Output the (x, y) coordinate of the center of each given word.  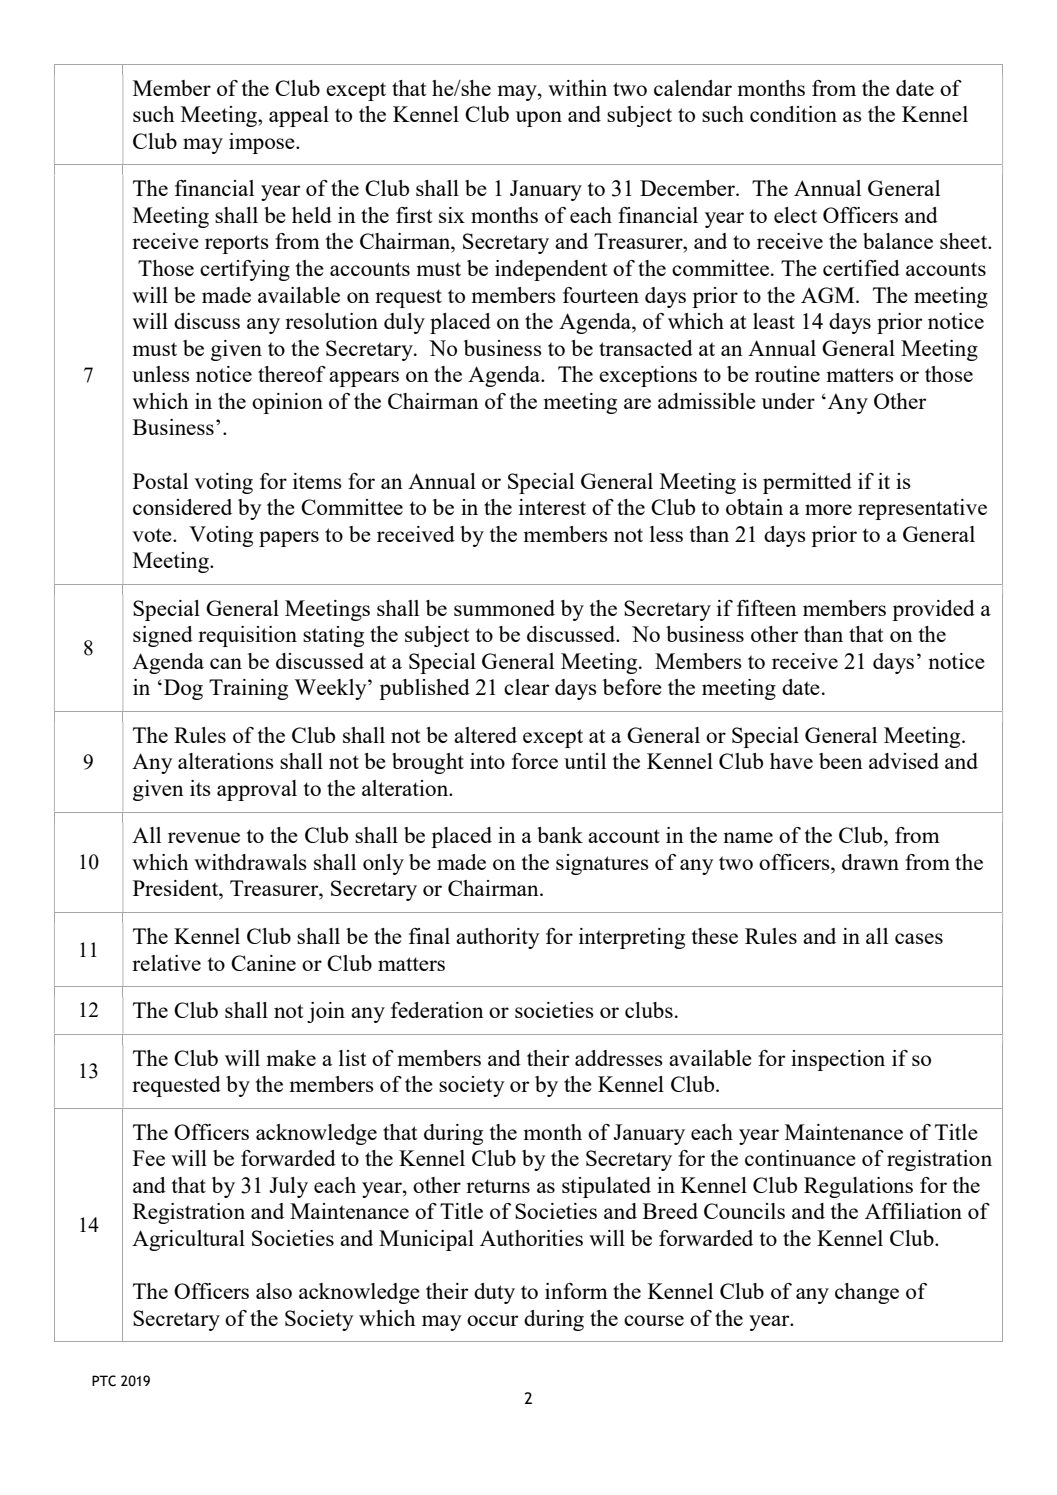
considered (182, 507)
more (828, 509)
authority (497, 938)
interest (552, 507)
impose (263, 143)
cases (919, 938)
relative (166, 963)
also (274, 1291)
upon (539, 119)
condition (793, 114)
